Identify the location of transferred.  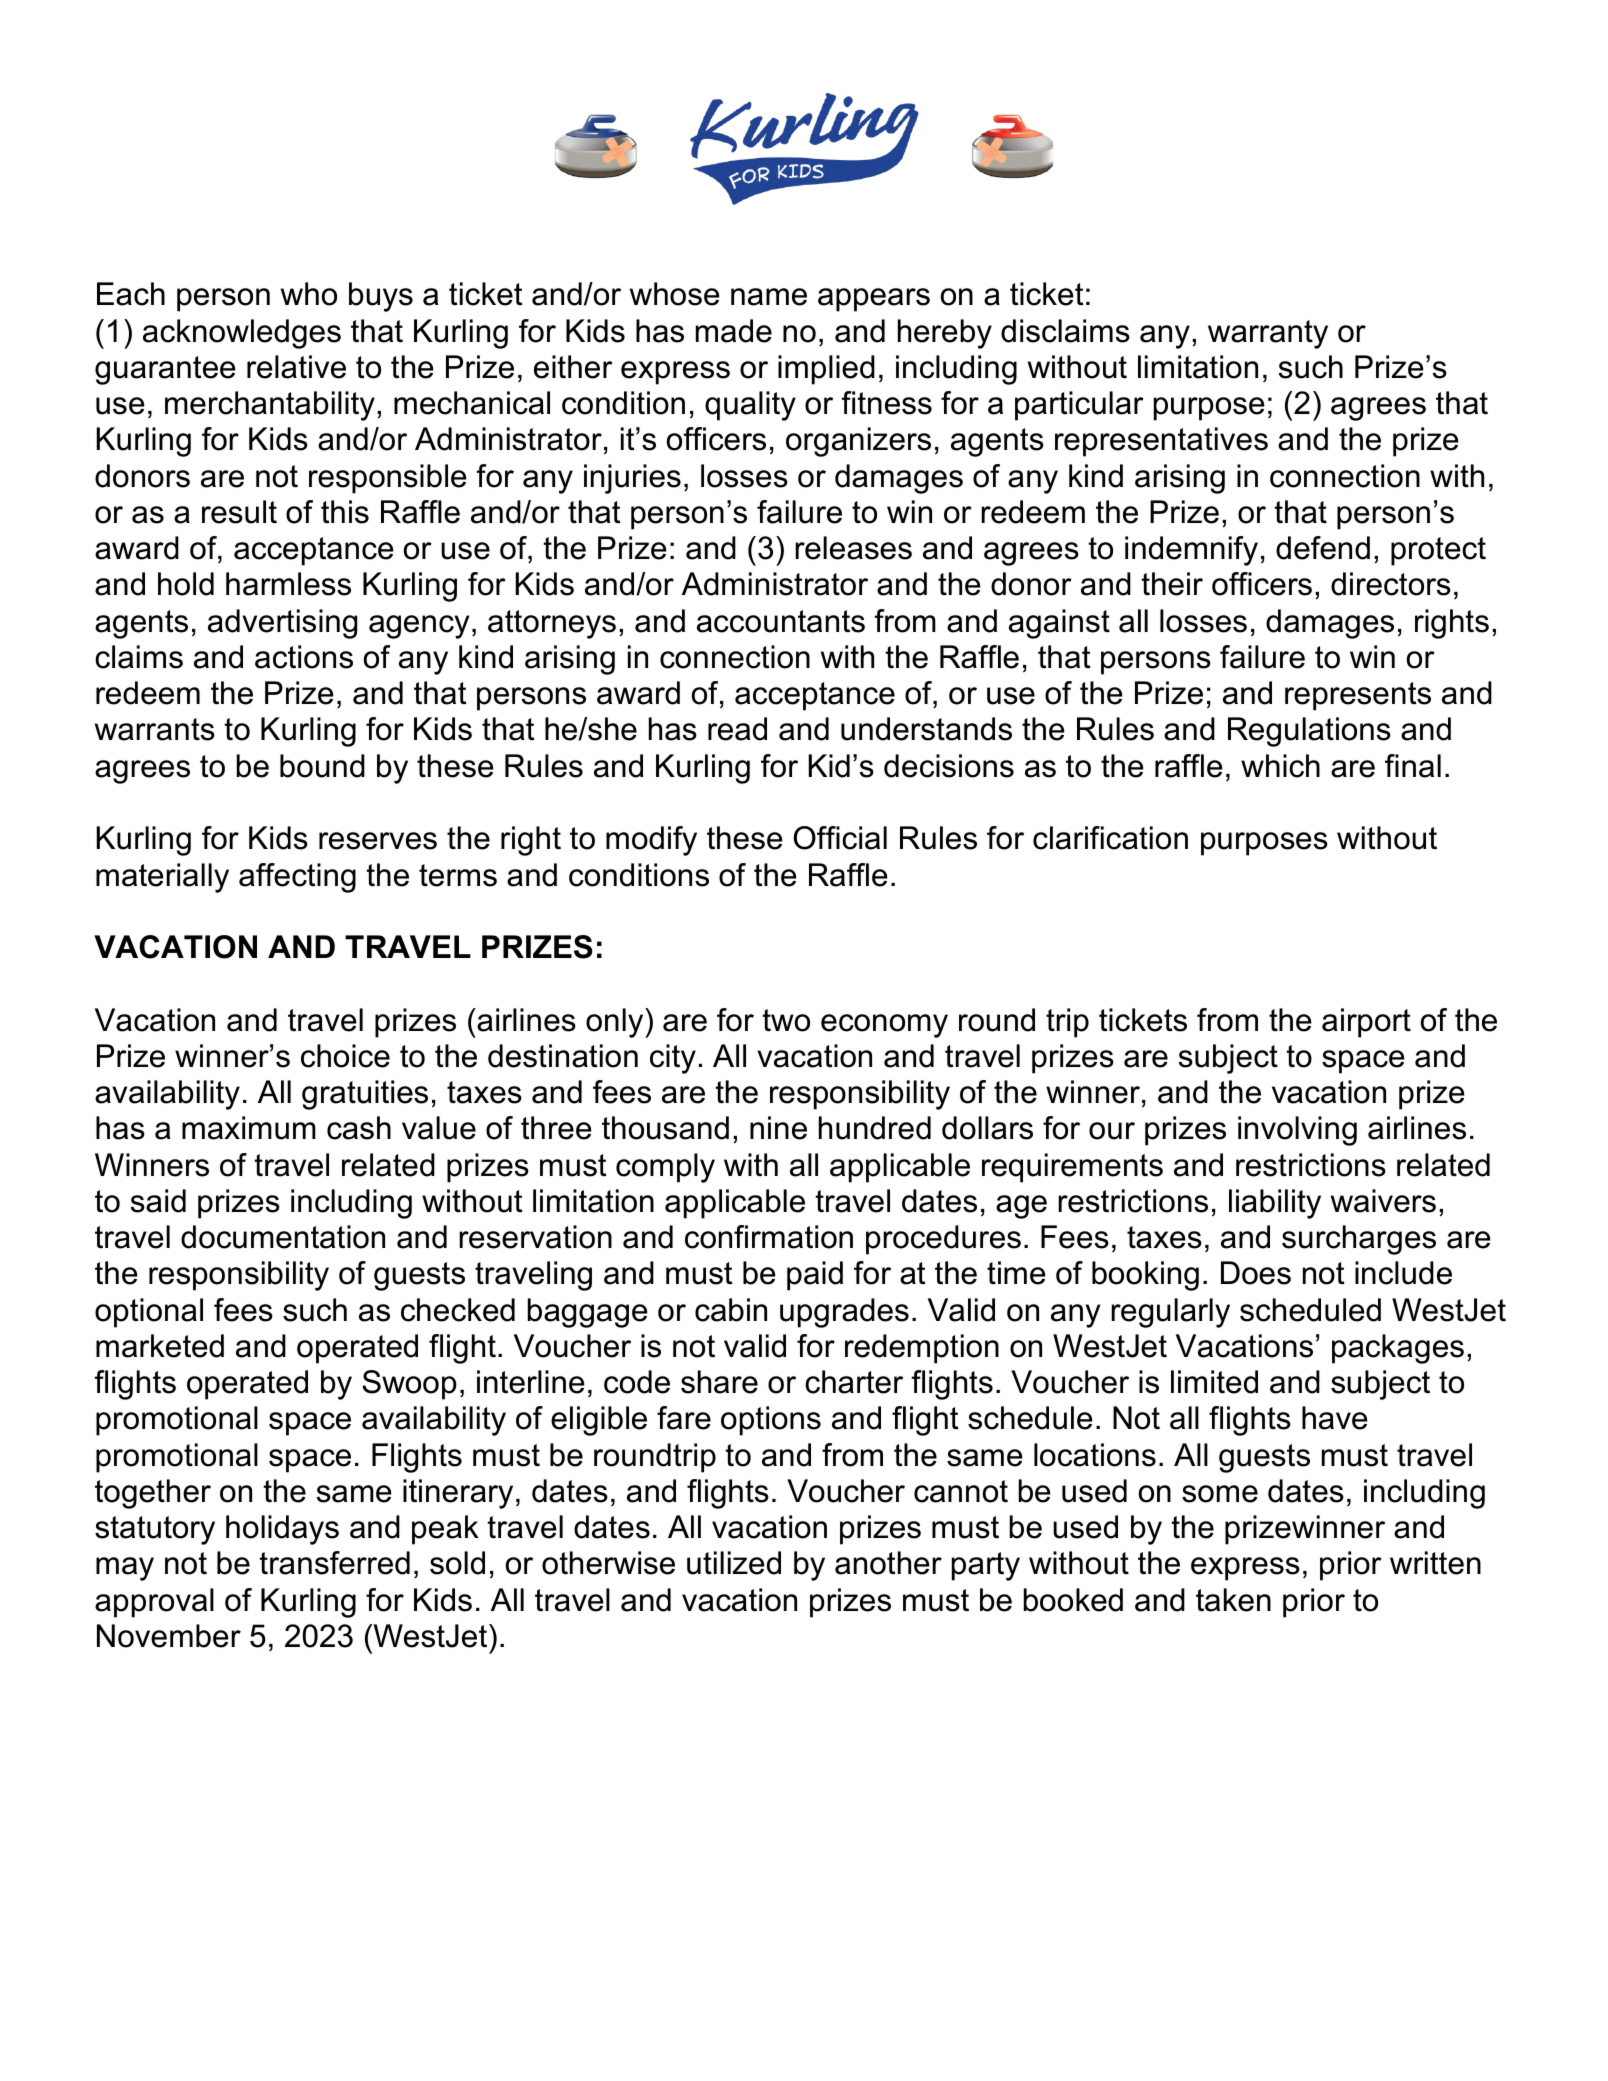
(334, 1563).
